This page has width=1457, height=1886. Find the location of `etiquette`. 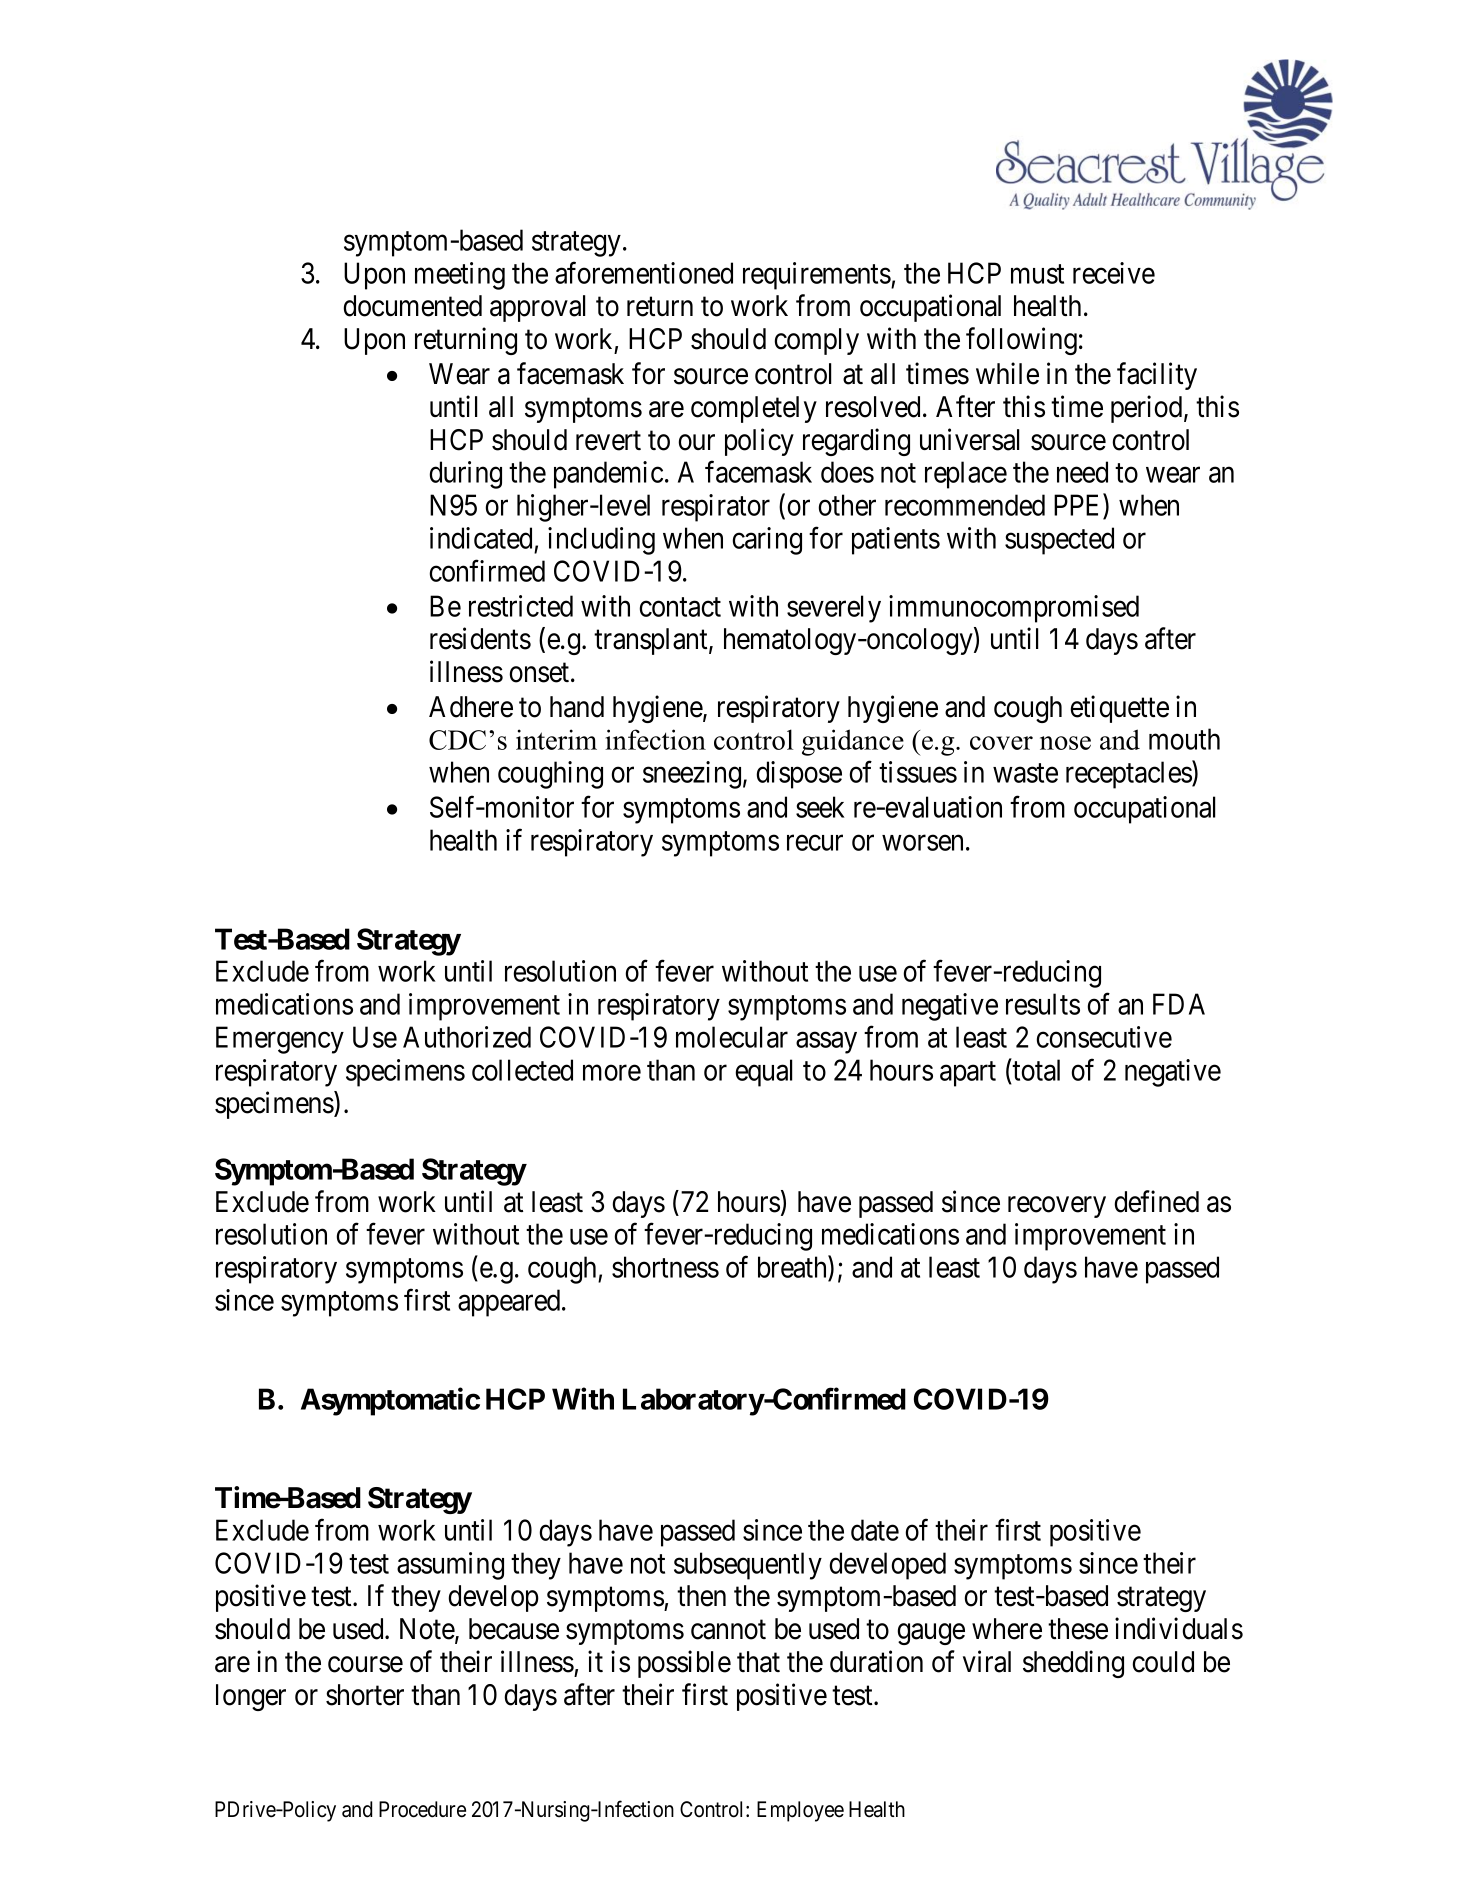

etiquette is located at coordinates (1119, 709).
